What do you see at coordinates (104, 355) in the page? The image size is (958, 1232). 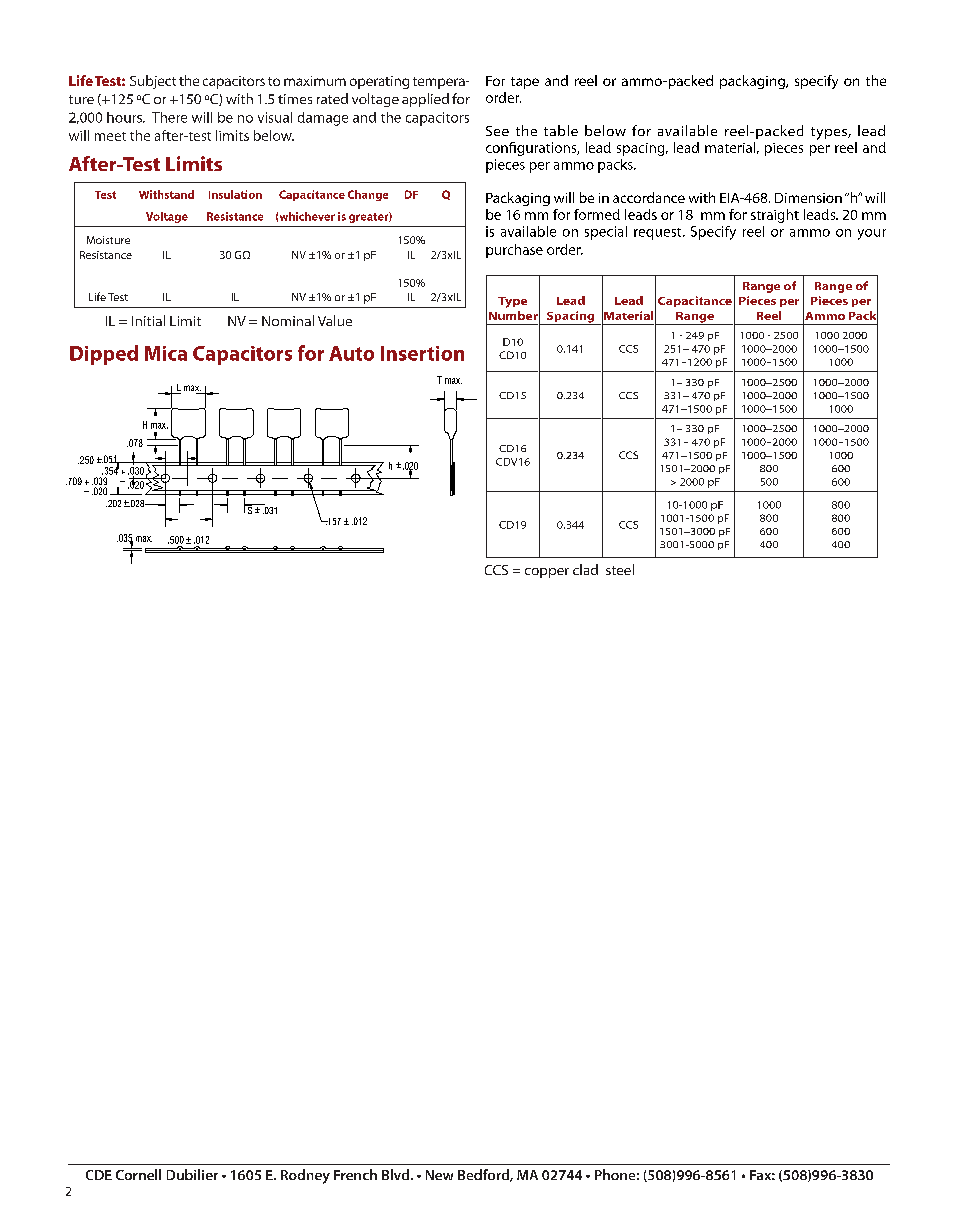 I see `Dipped` at bounding box center [104, 355].
